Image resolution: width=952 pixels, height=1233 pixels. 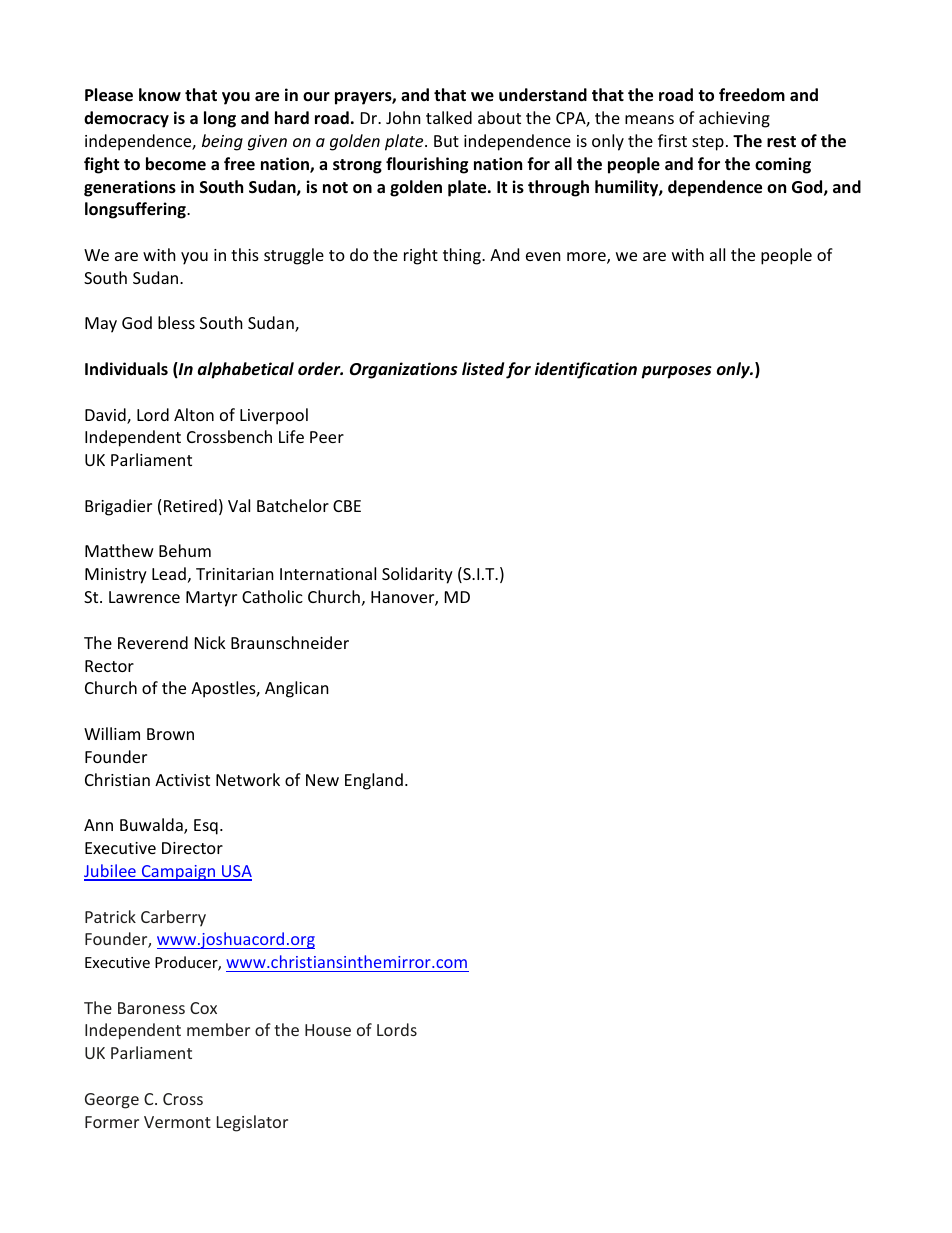 What do you see at coordinates (194, 414) in the screenshot?
I see `Alton` at bounding box center [194, 414].
